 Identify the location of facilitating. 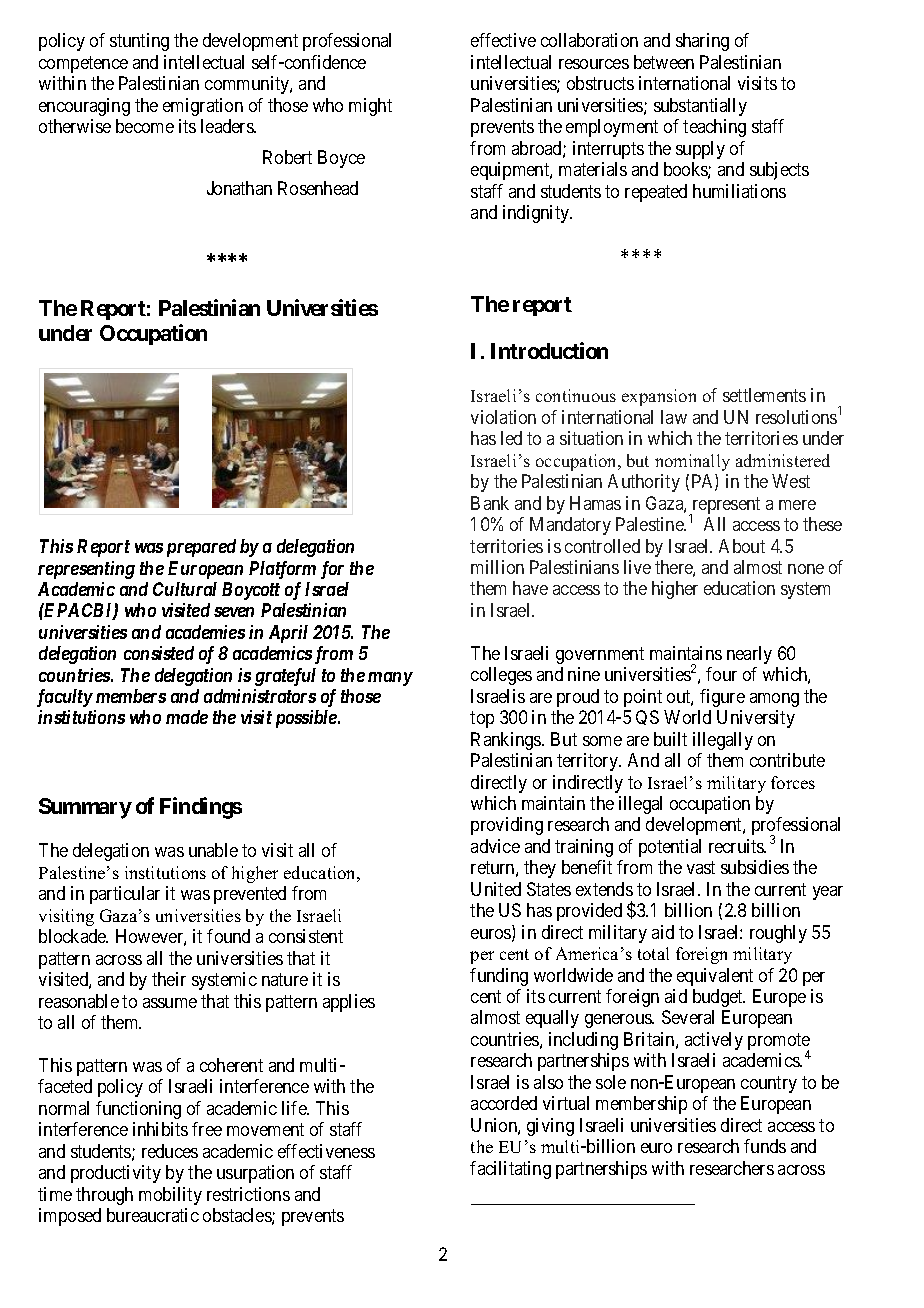
(510, 1170).
